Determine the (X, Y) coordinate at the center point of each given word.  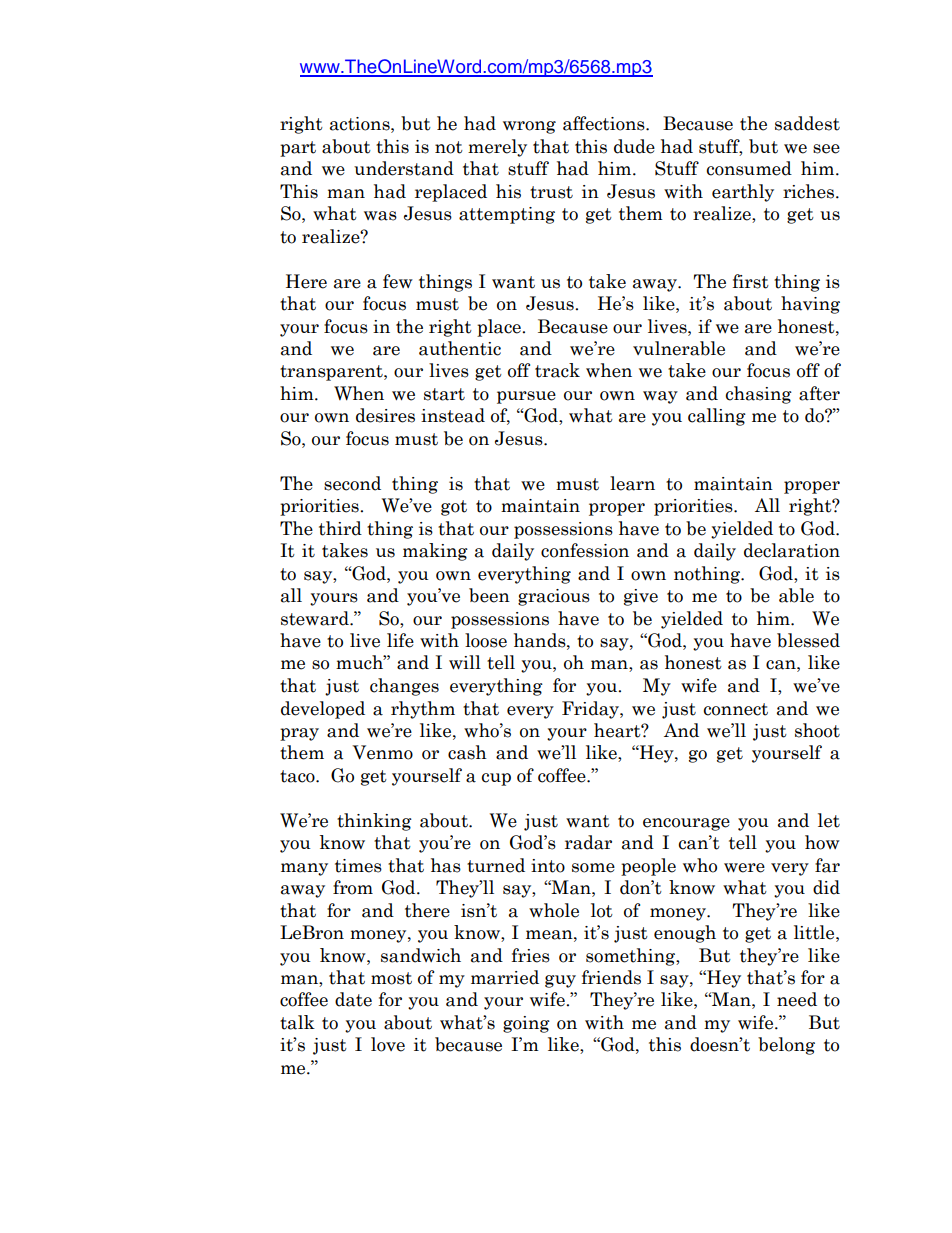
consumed (749, 168)
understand (404, 168)
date (353, 999)
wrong (529, 127)
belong (786, 1046)
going (526, 1024)
